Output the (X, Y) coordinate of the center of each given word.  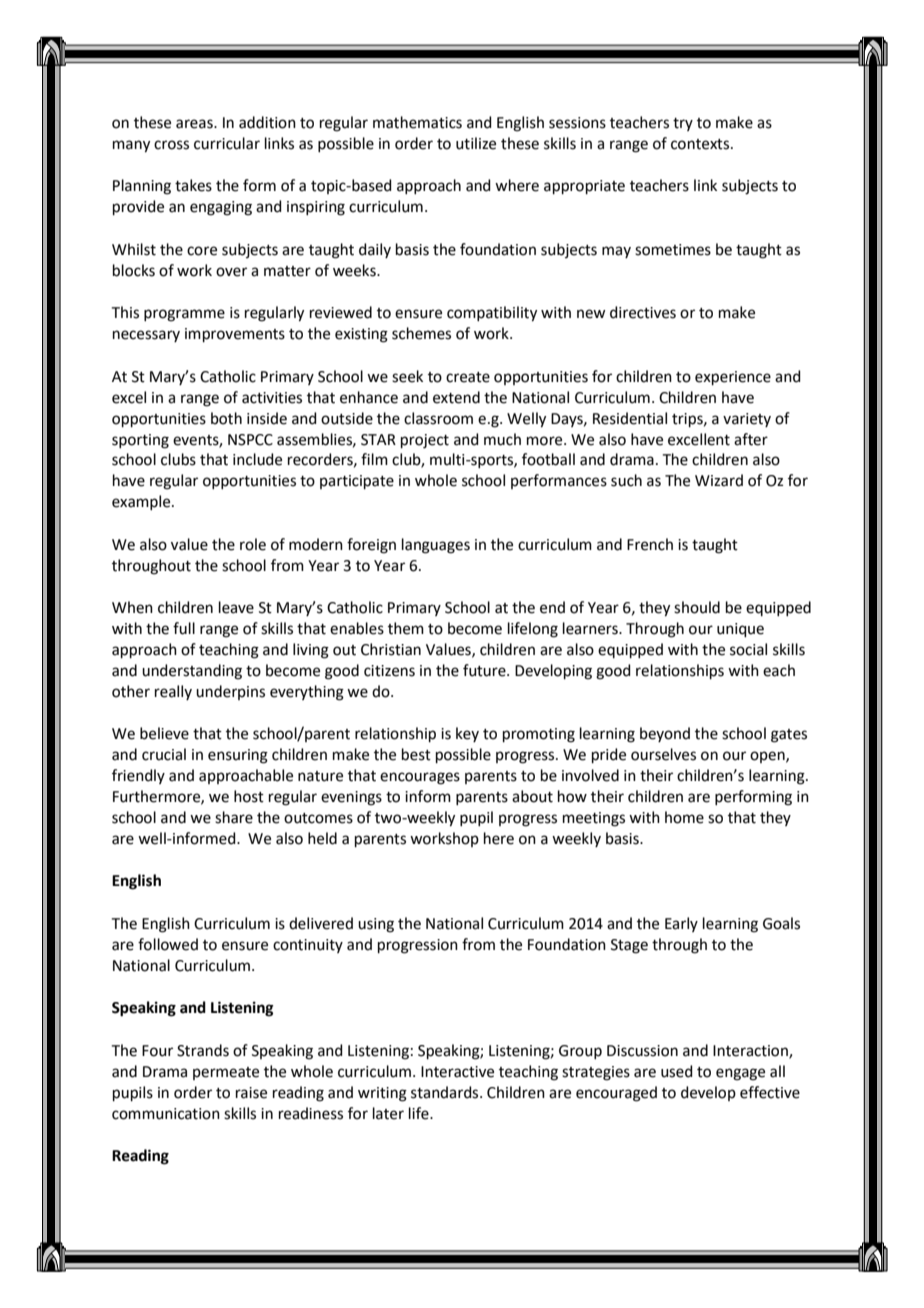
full (184, 628)
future (485, 670)
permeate (226, 1073)
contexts (701, 144)
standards (446, 1092)
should (697, 607)
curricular (227, 143)
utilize (476, 143)
